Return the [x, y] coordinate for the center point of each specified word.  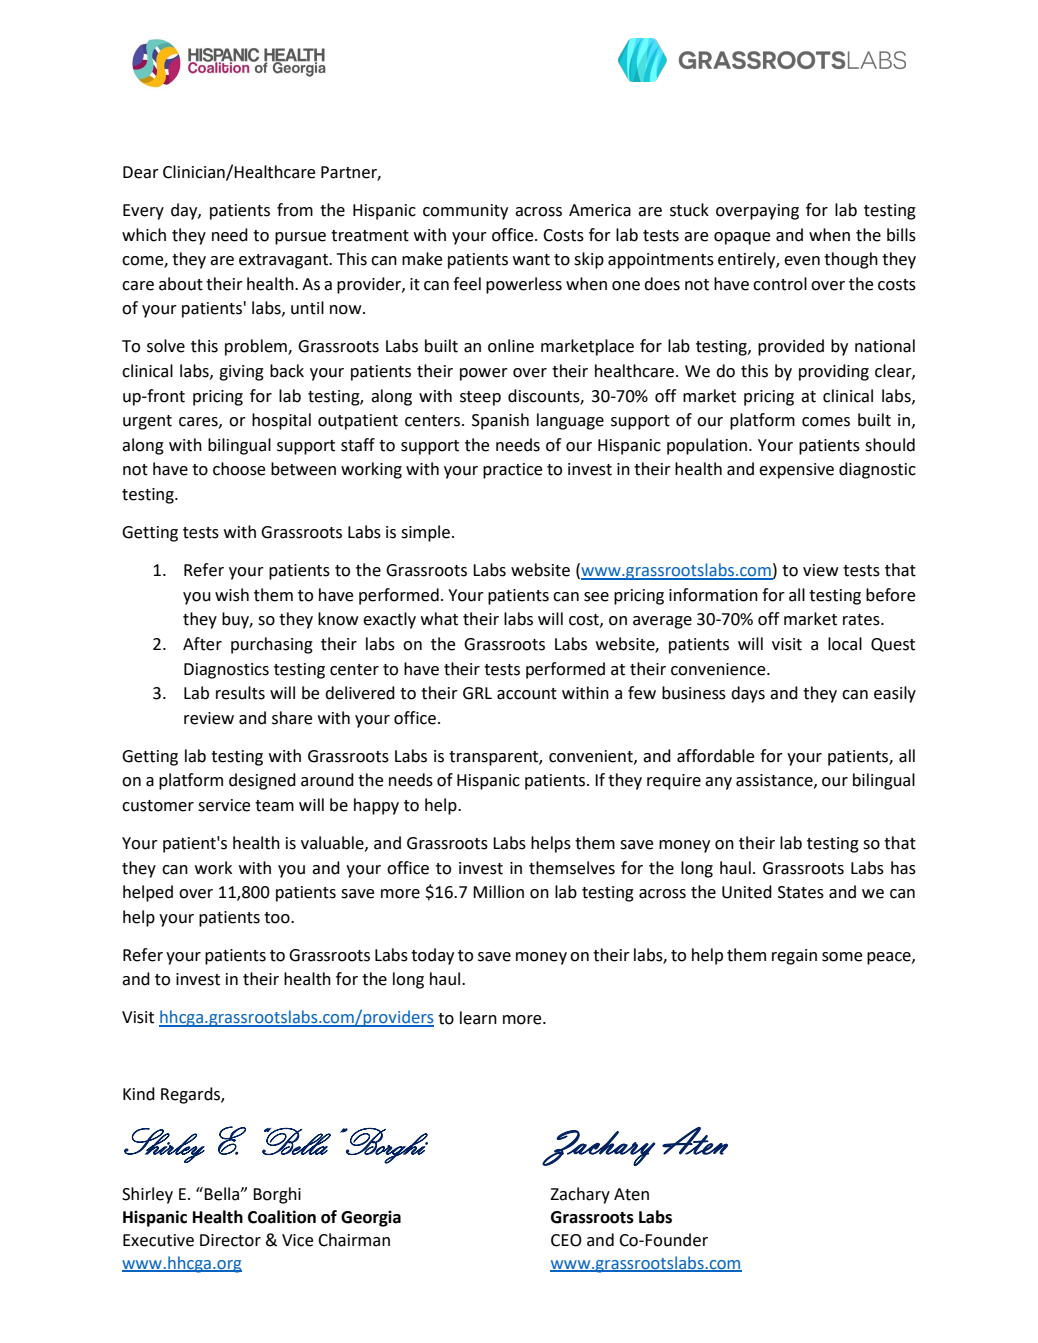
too [278, 918]
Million [498, 892]
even [802, 261]
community [465, 212]
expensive [796, 471]
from [295, 210]
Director [230, 1240]
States [801, 892]
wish [232, 595]
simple [425, 533]
